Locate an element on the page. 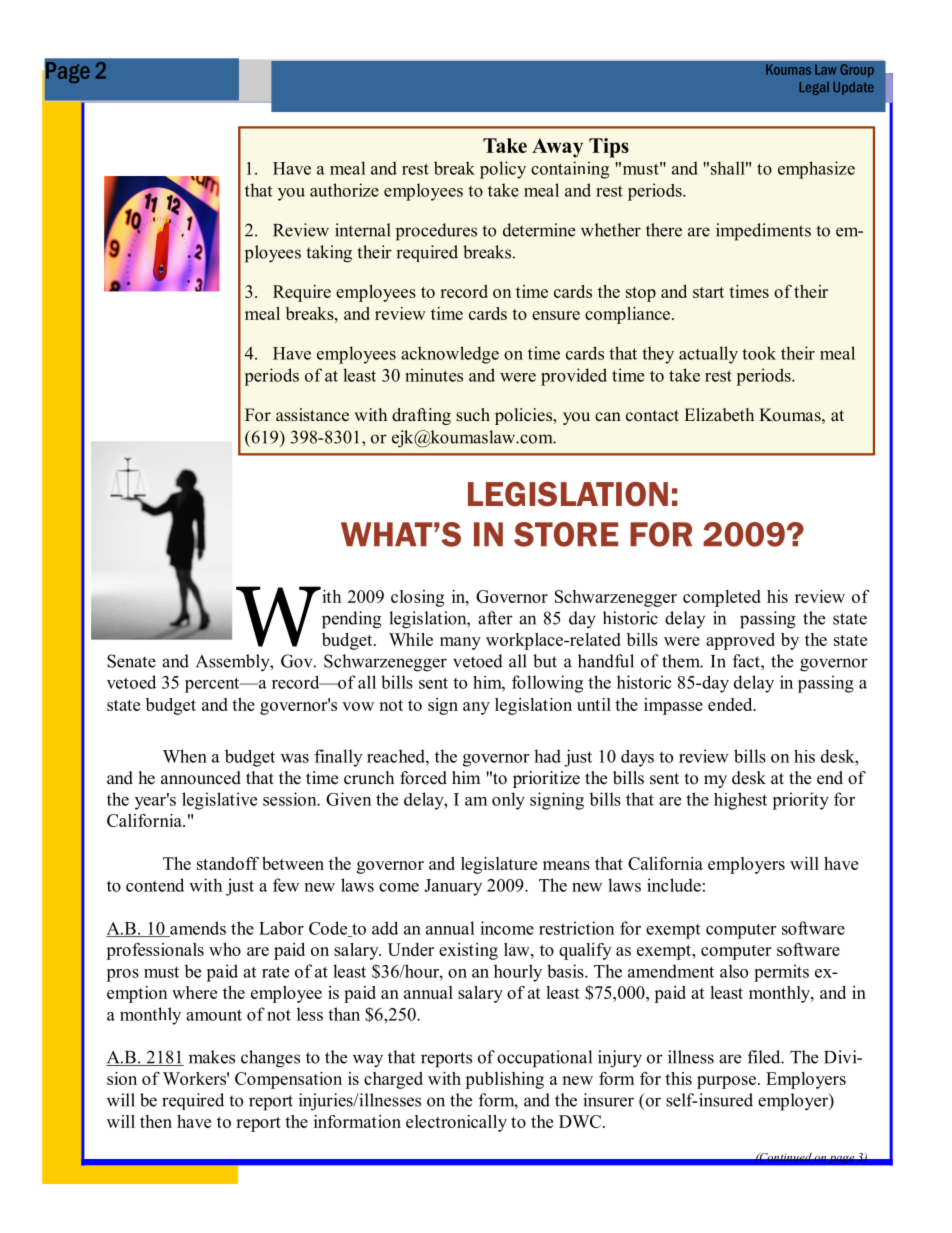 This page has width=952, height=1233. legislature is located at coordinates (499, 865).
